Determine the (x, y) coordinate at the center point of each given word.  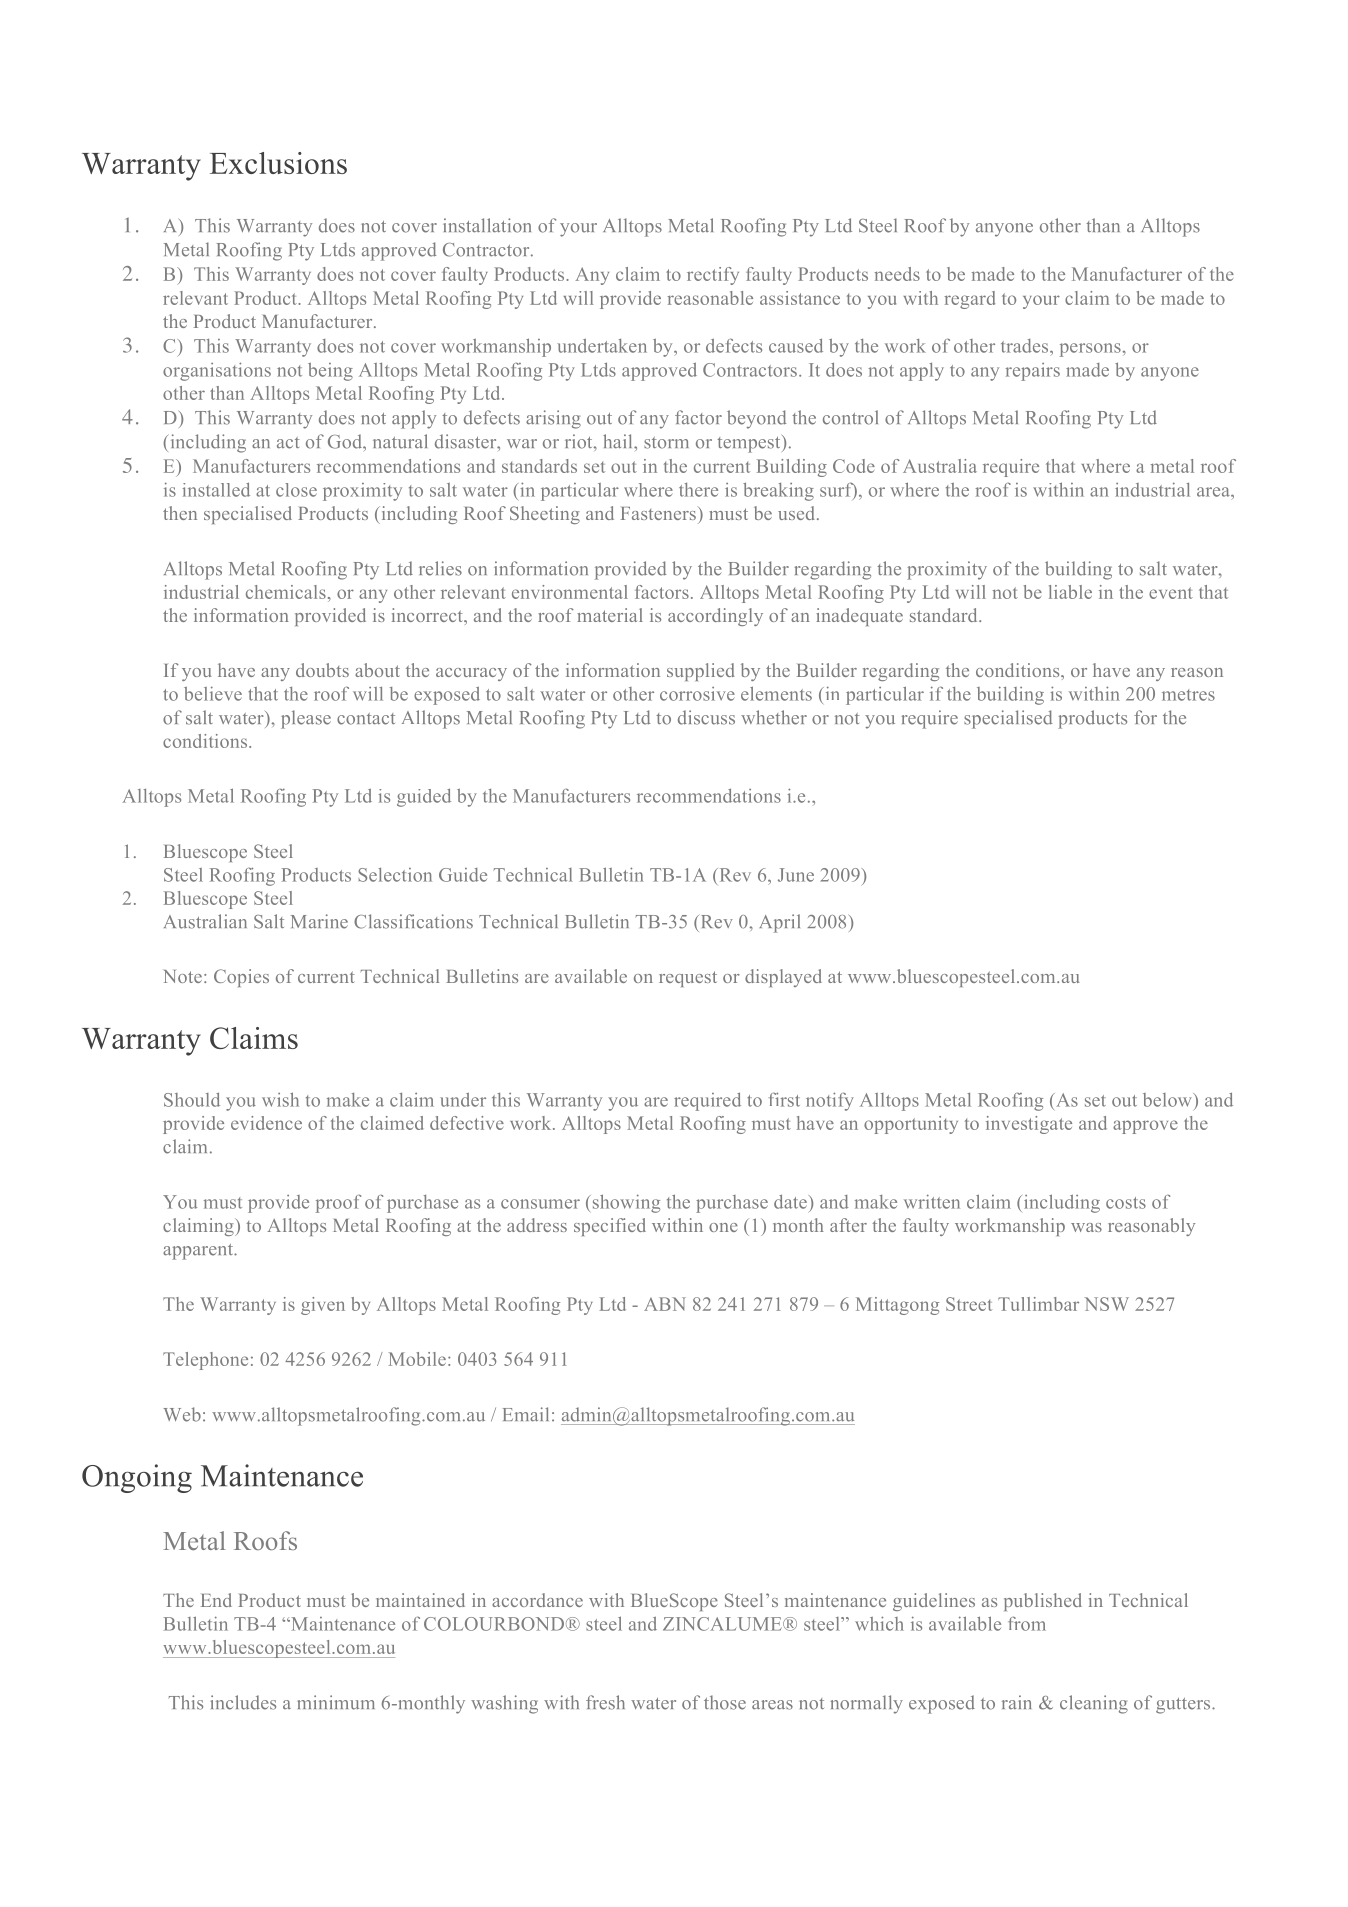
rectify (713, 276)
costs (1126, 1203)
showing (625, 1203)
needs (897, 274)
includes (243, 1702)
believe (213, 693)
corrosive (697, 694)
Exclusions (278, 163)
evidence (266, 1123)
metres (1188, 695)
